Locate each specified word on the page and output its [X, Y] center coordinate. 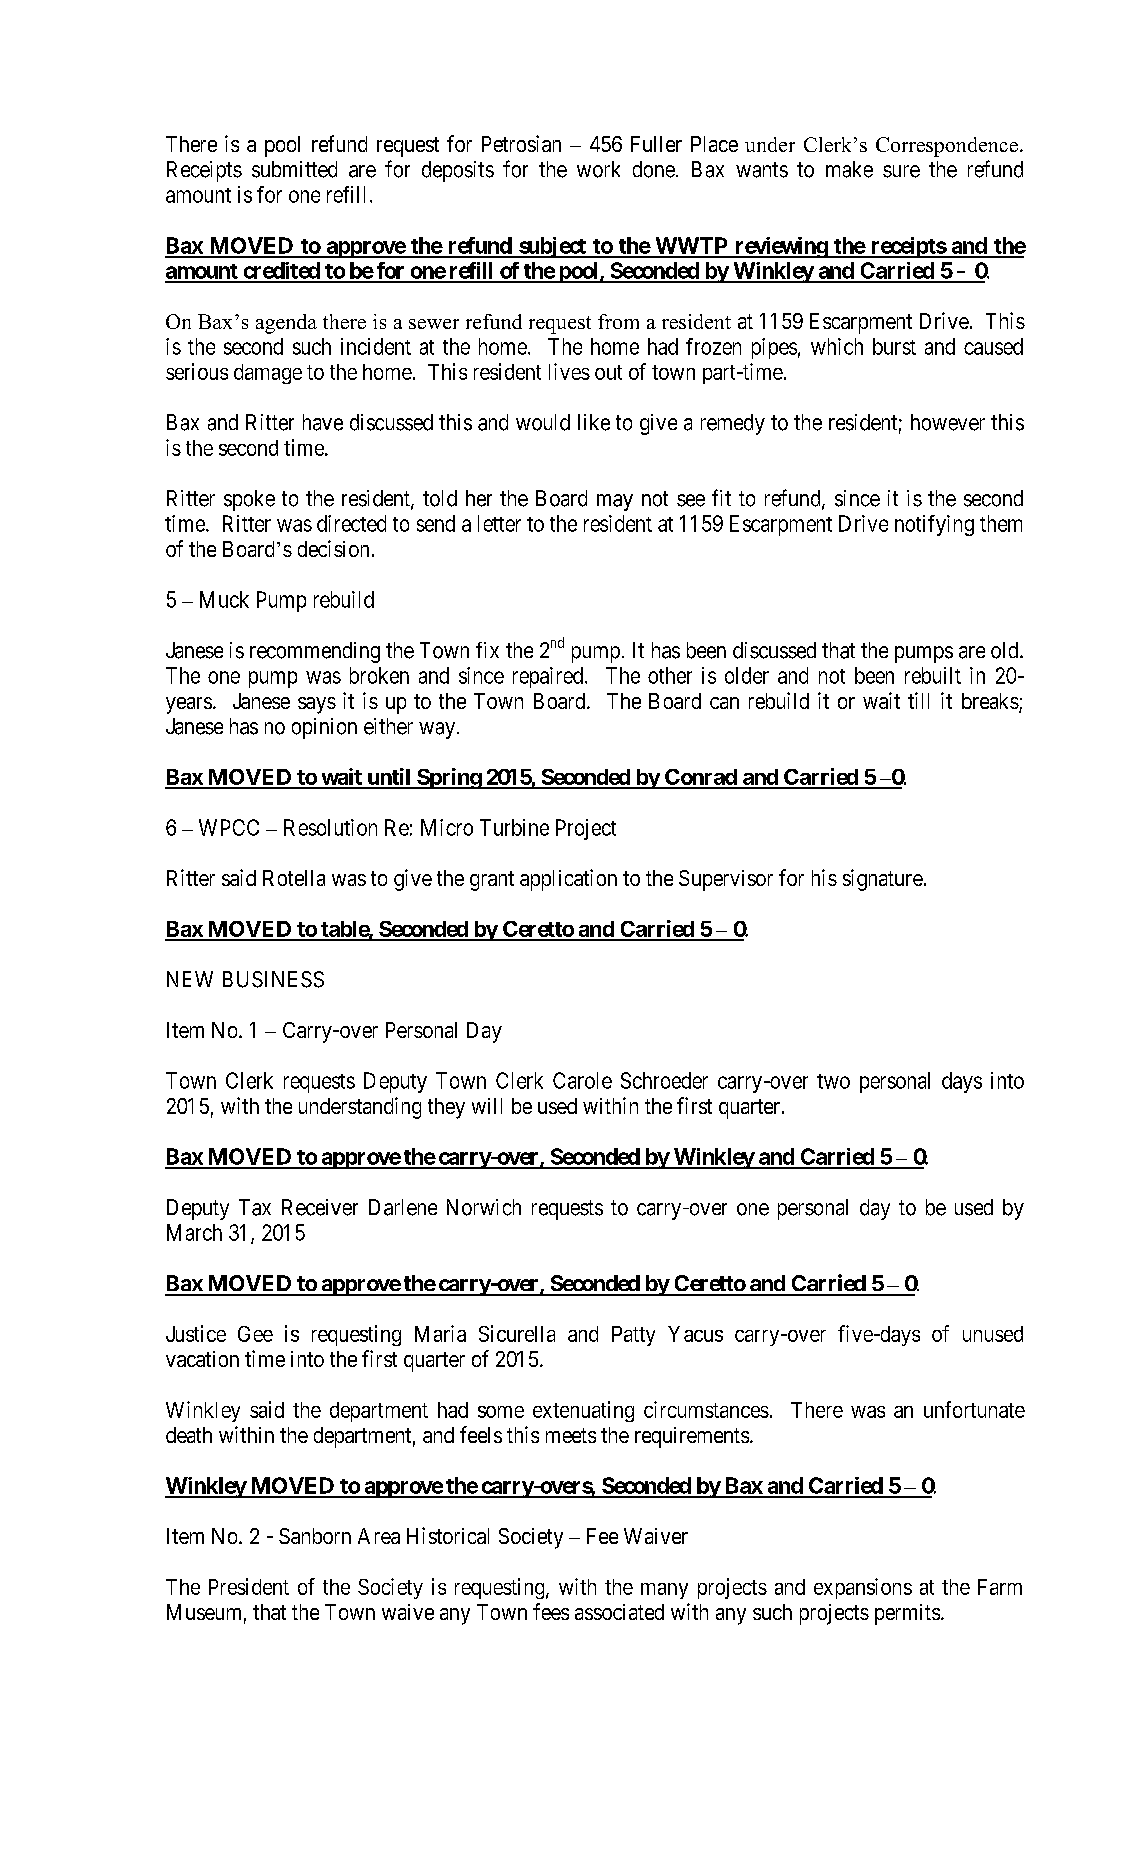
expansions [863, 1588]
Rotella [294, 878]
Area [379, 1536]
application [568, 880]
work [598, 169]
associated [619, 1612]
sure [901, 171]
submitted [294, 169]
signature [883, 880]
